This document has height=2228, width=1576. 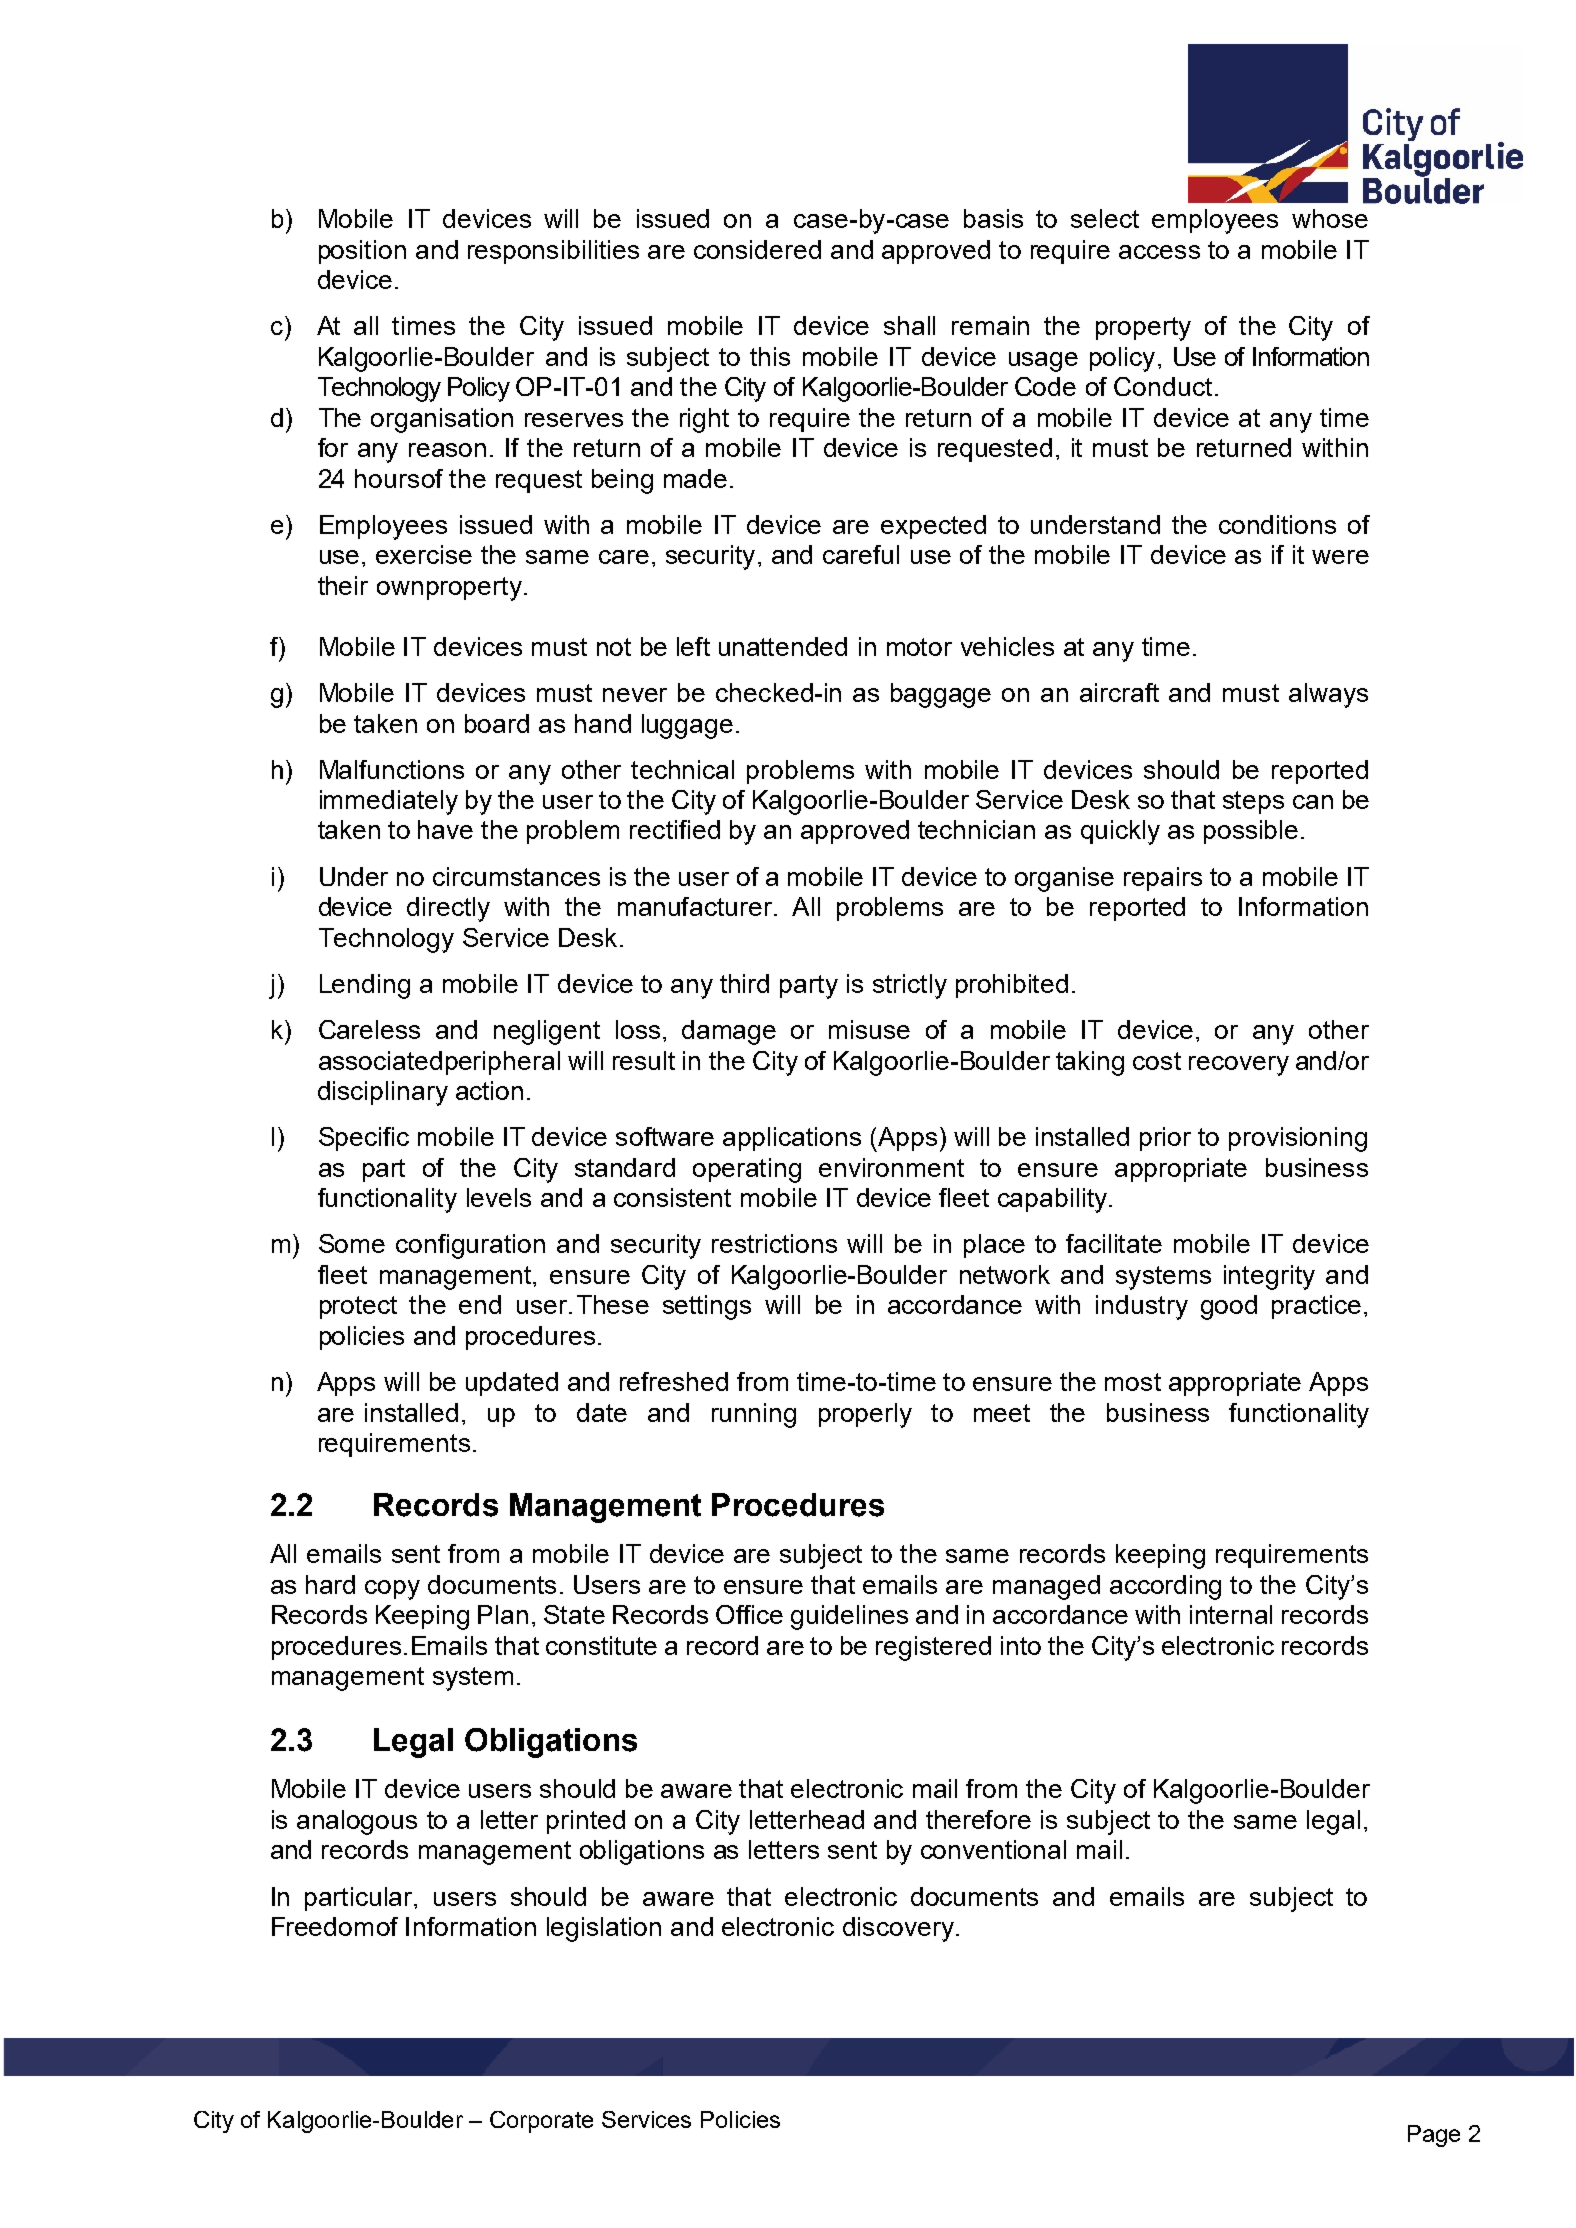 What do you see at coordinates (499, 1197) in the document?
I see `levels` at bounding box center [499, 1197].
